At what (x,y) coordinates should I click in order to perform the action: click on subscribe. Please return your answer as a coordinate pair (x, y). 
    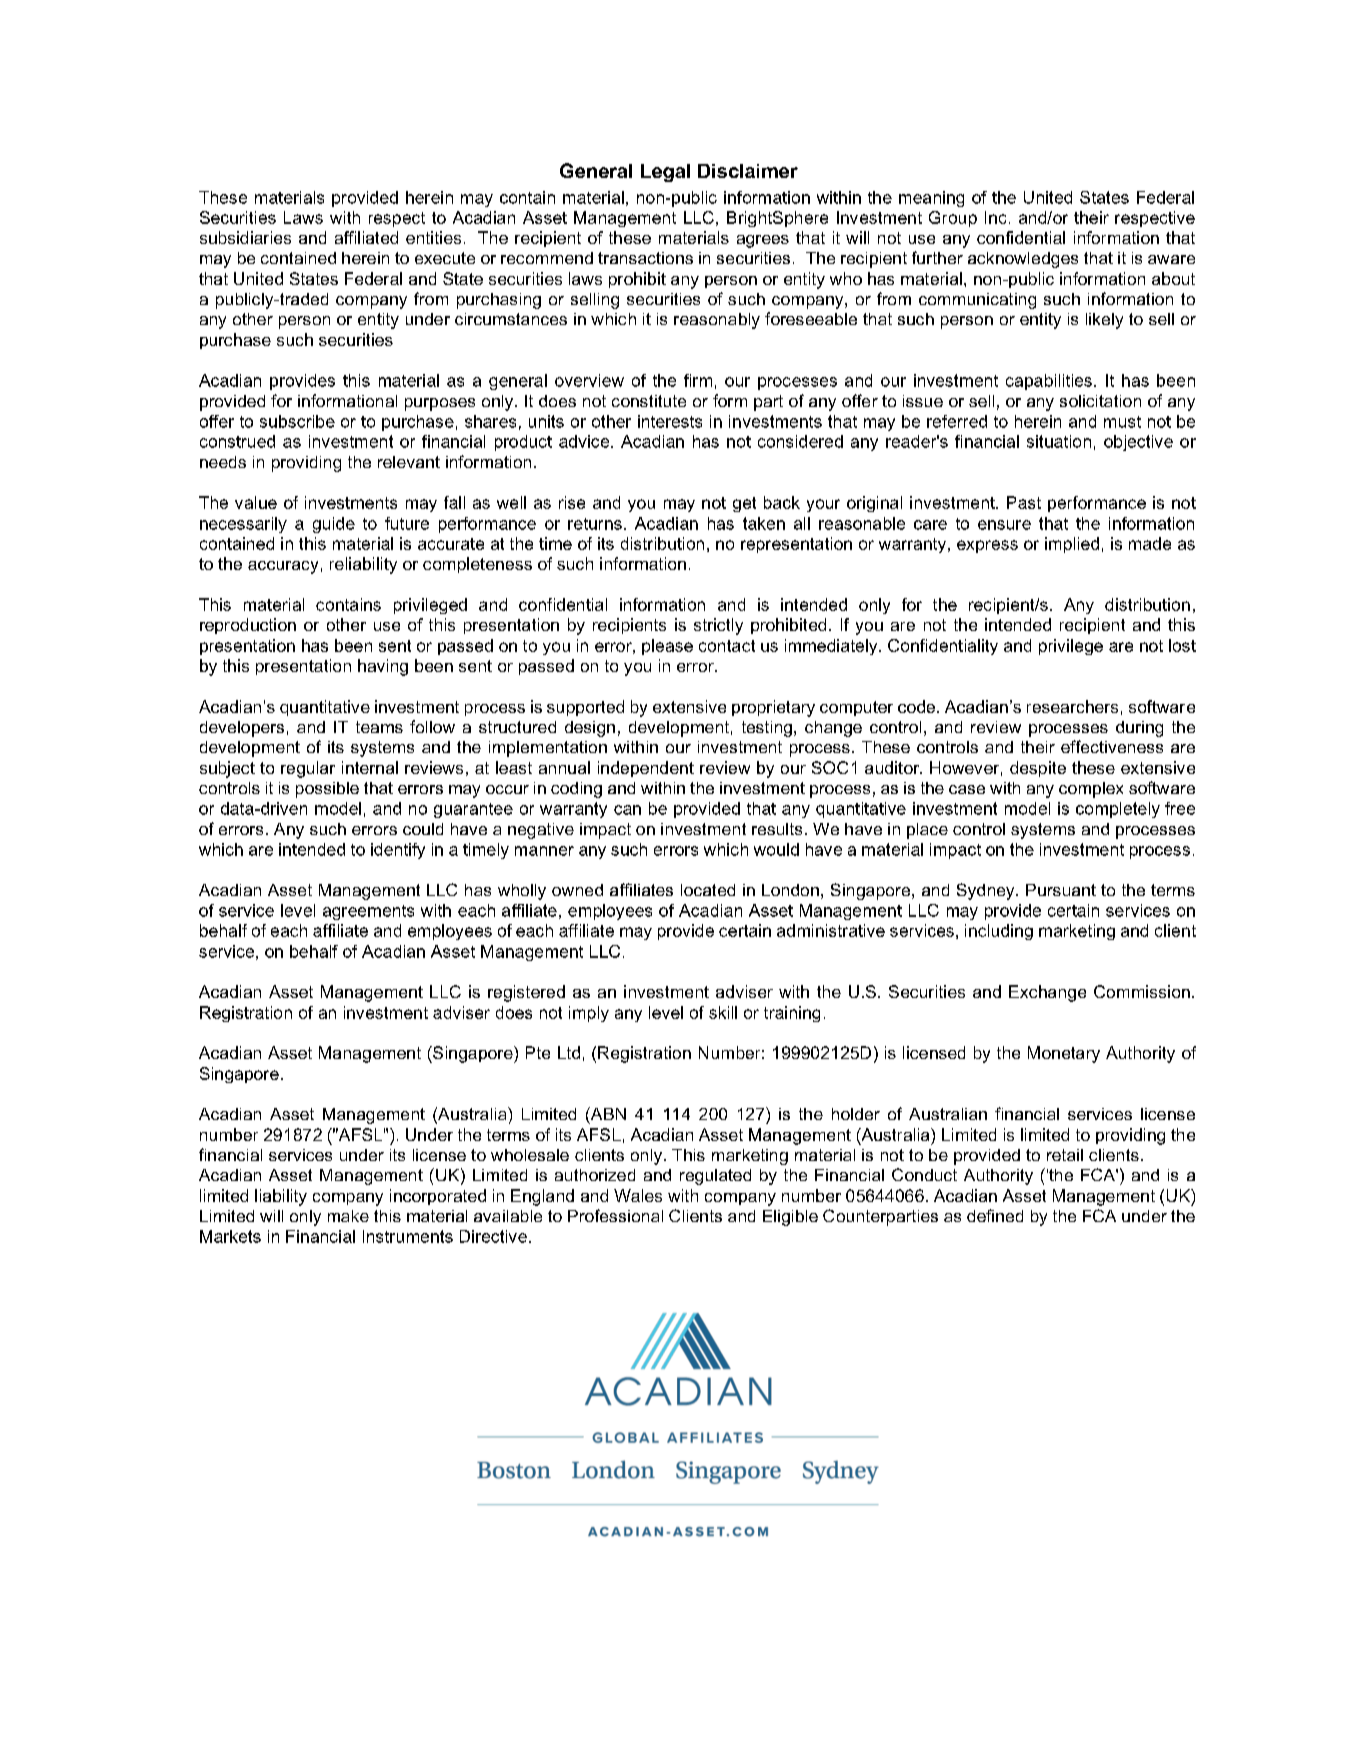
    Looking at the image, I should click on (297, 421).
